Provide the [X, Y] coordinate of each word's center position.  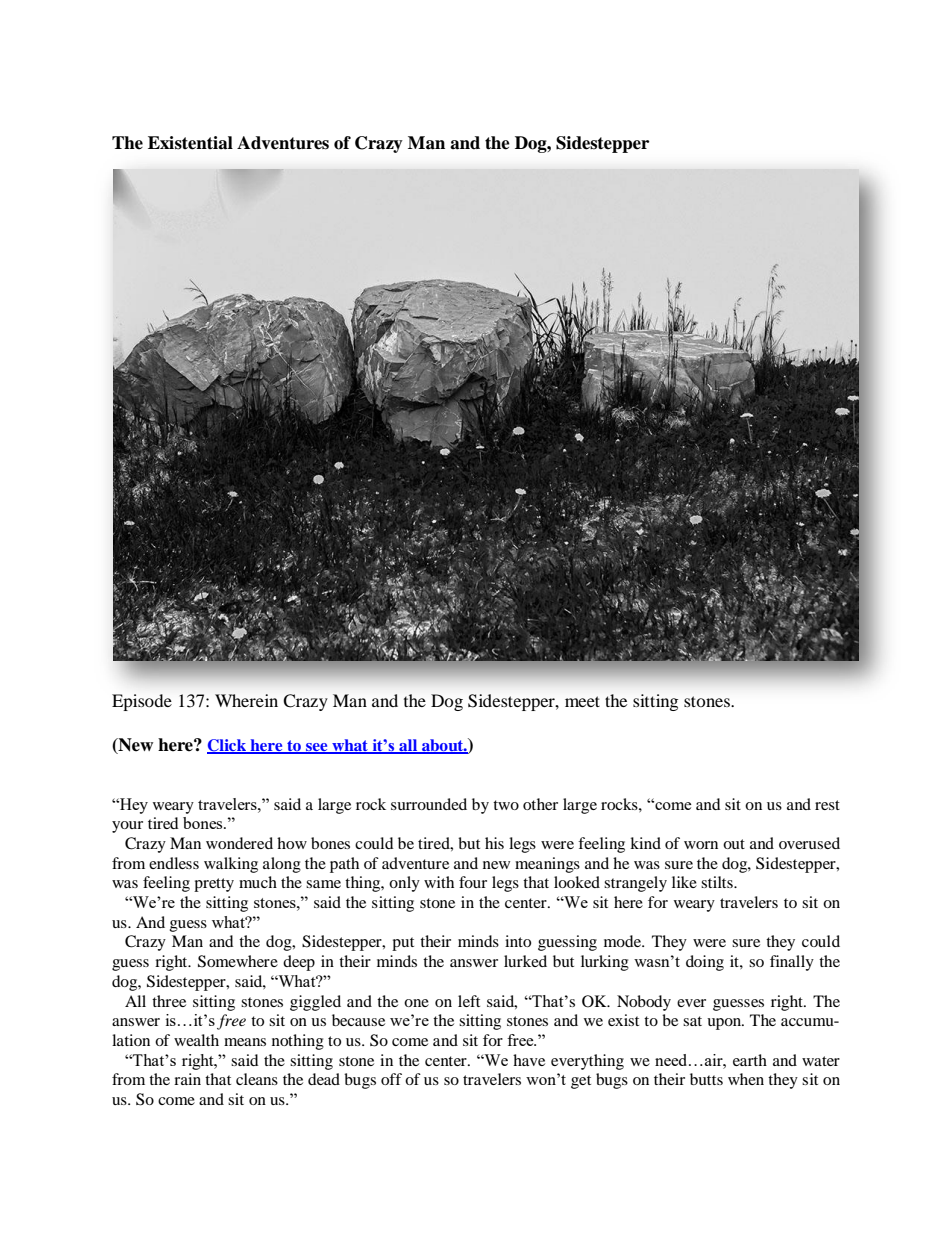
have [529, 1060]
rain [187, 1079]
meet [582, 701]
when [746, 1079]
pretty [214, 885]
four [473, 882]
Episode [142, 702]
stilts [718, 882]
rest [827, 805]
